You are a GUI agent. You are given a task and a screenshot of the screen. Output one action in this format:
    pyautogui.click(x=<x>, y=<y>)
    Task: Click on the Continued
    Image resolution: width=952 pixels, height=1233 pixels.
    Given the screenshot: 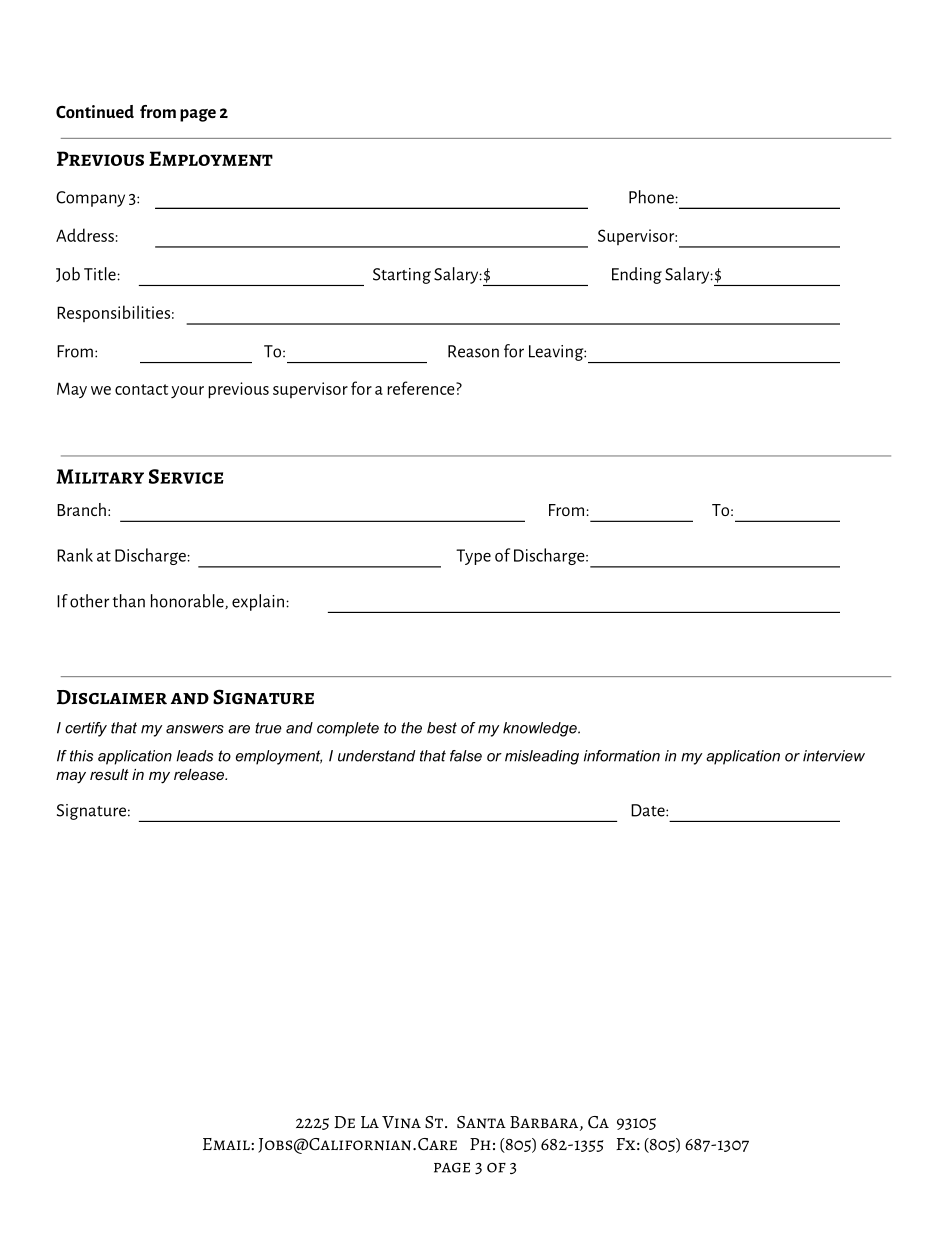 What is the action you would take?
    pyautogui.click(x=95, y=111)
